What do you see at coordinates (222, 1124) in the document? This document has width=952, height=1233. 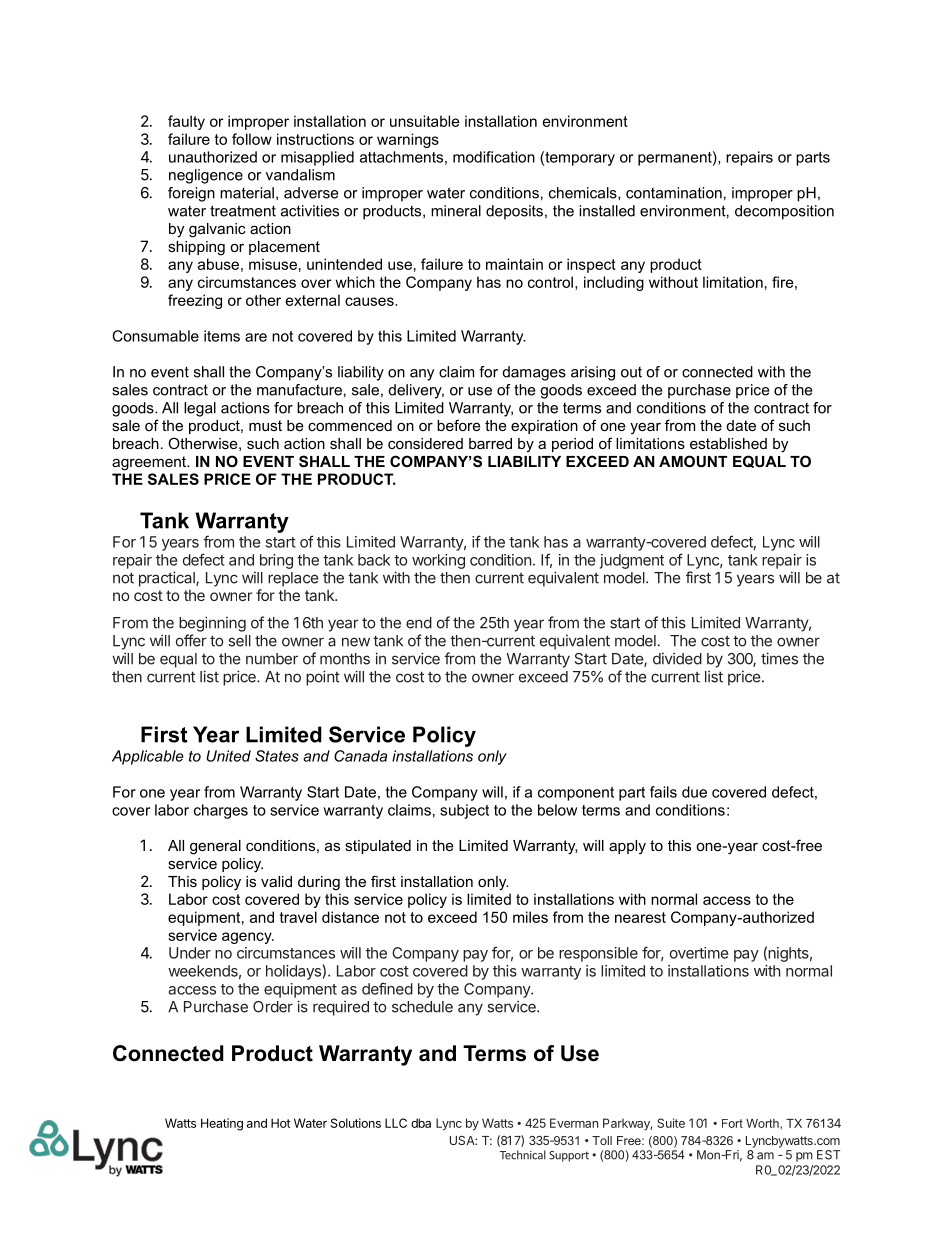 I see `Heating` at bounding box center [222, 1124].
